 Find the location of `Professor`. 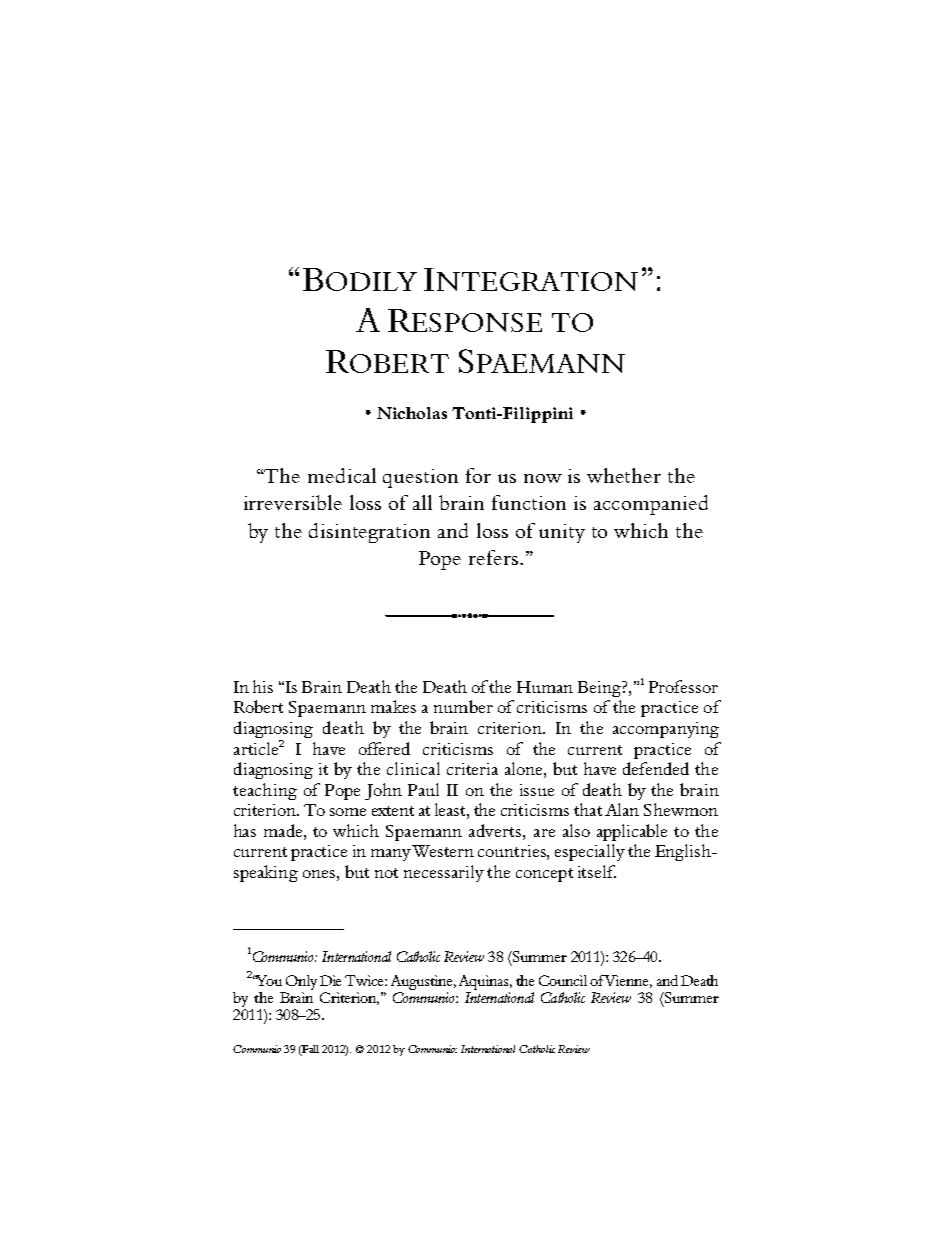

Professor is located at coordinates (683, 686).
